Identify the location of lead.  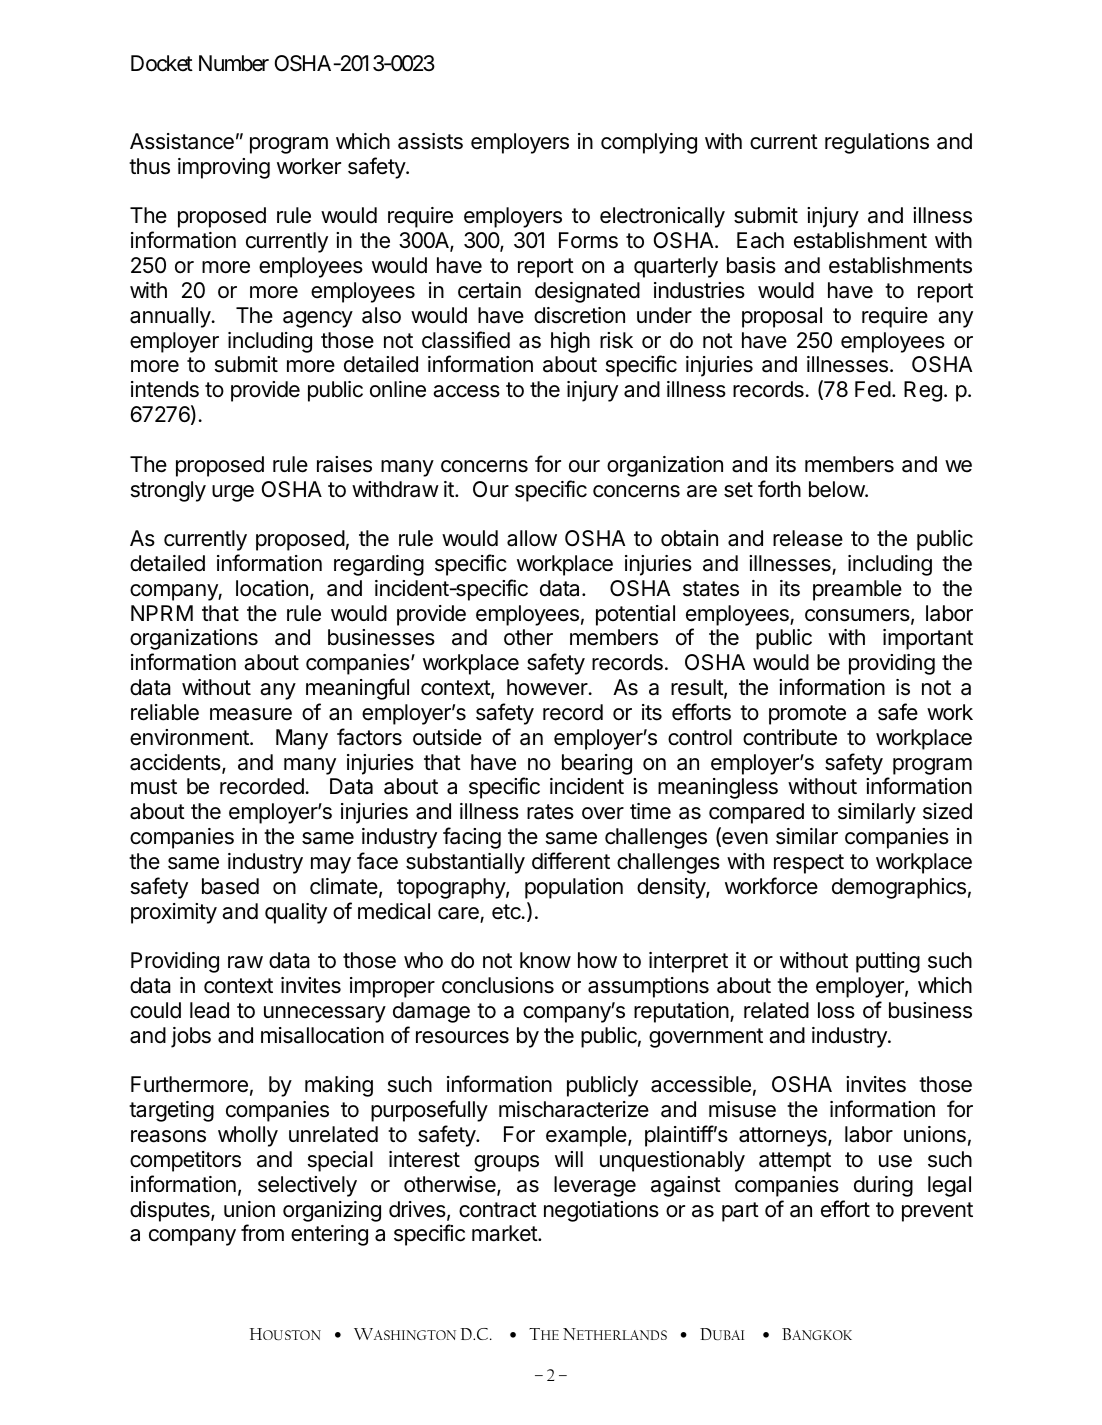
(209, 1010).
